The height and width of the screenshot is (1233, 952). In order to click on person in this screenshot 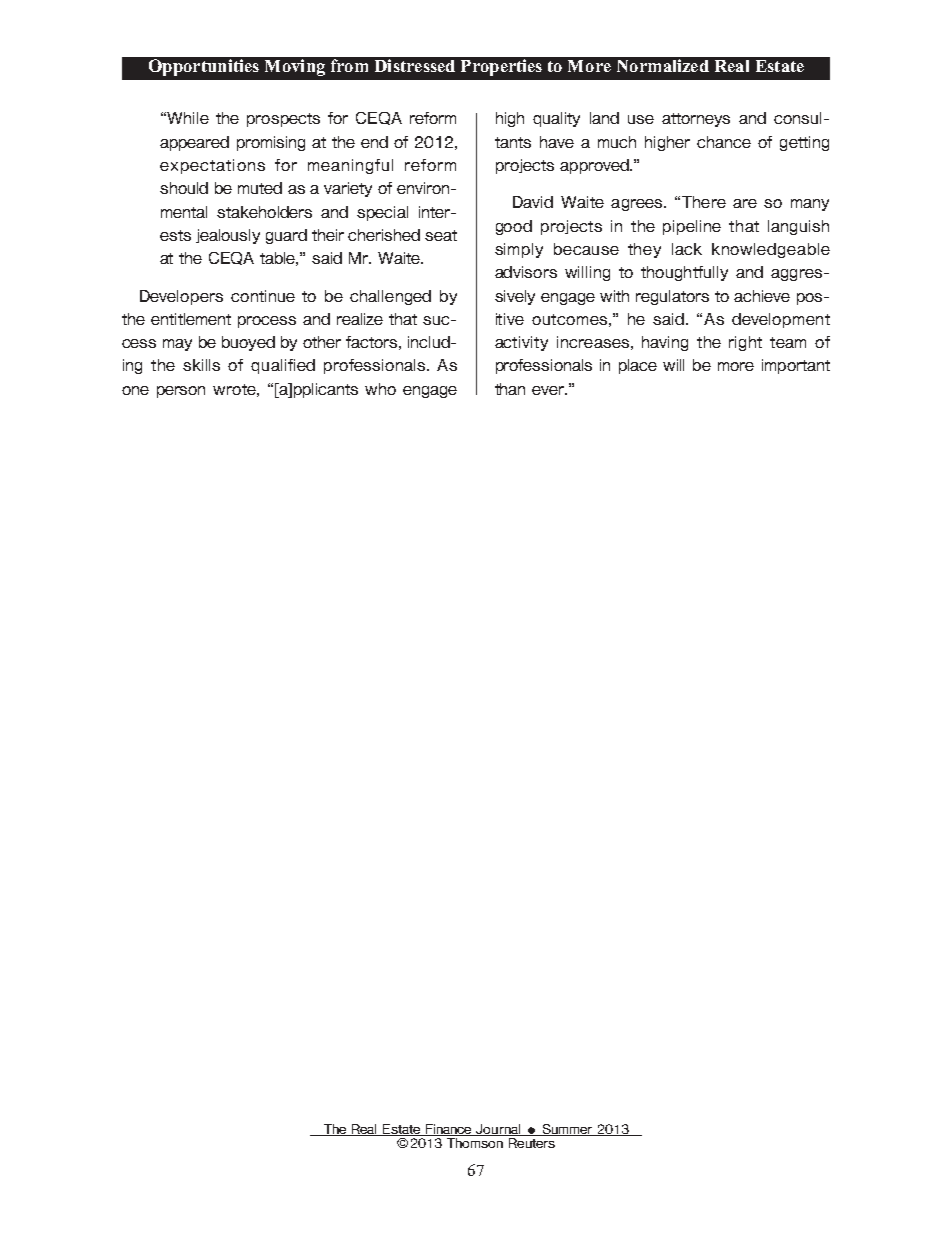, I will do `click(181, 392)`.
